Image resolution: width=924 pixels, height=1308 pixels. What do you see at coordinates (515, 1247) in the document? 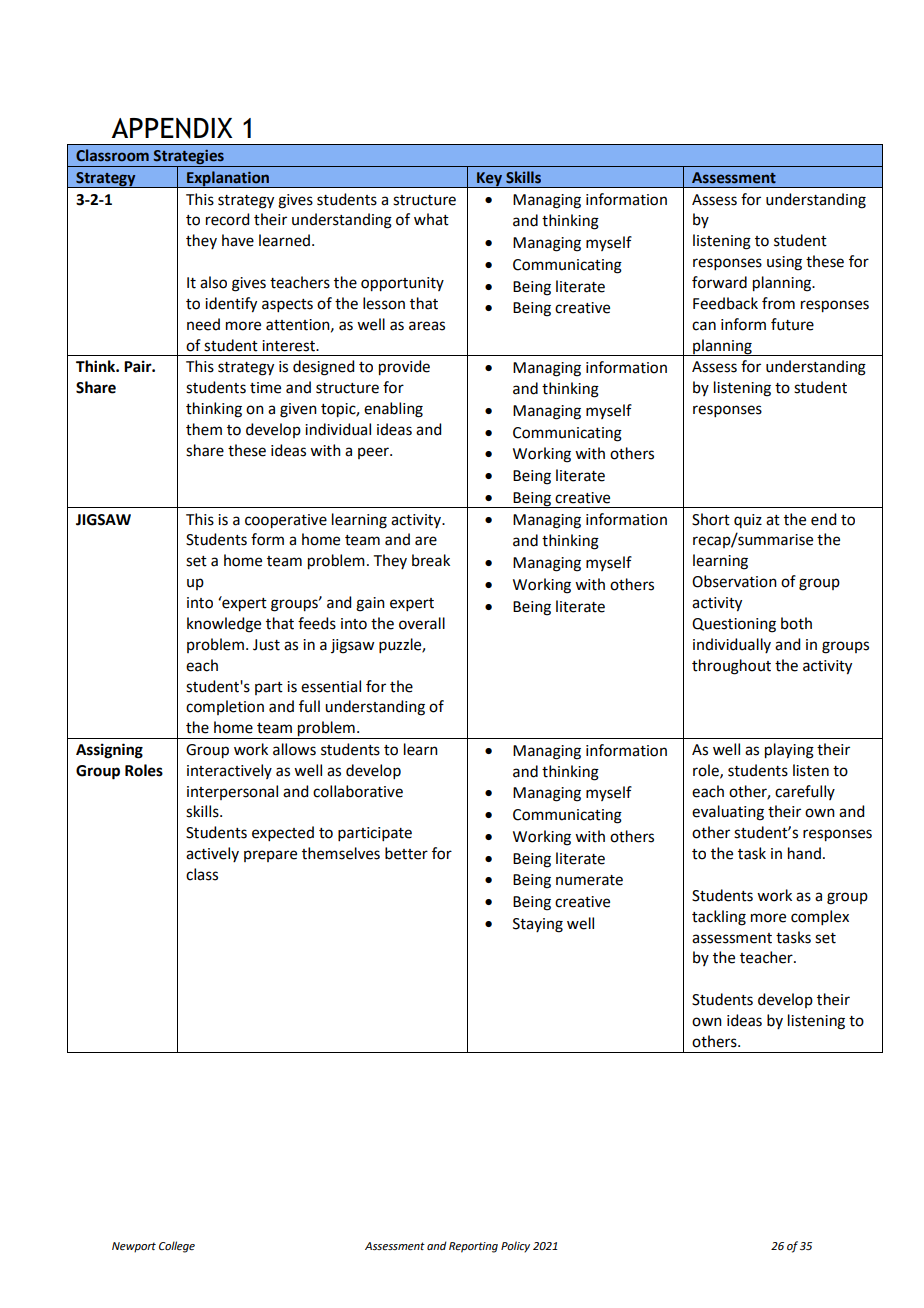
I see `Policy` at bounding box center [515, 1247].
